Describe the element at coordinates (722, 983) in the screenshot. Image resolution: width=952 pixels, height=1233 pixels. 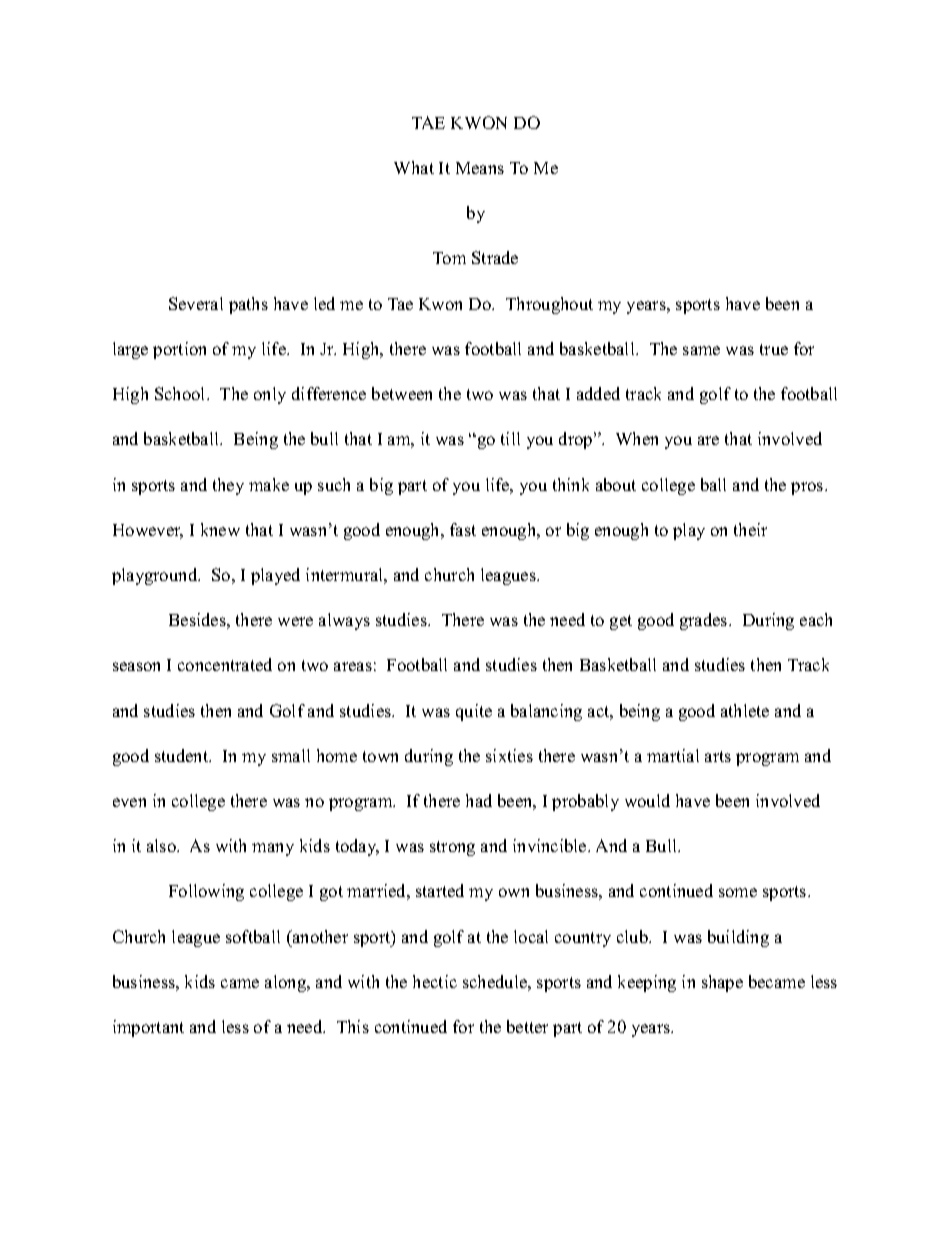
I see `shape` at that location.
